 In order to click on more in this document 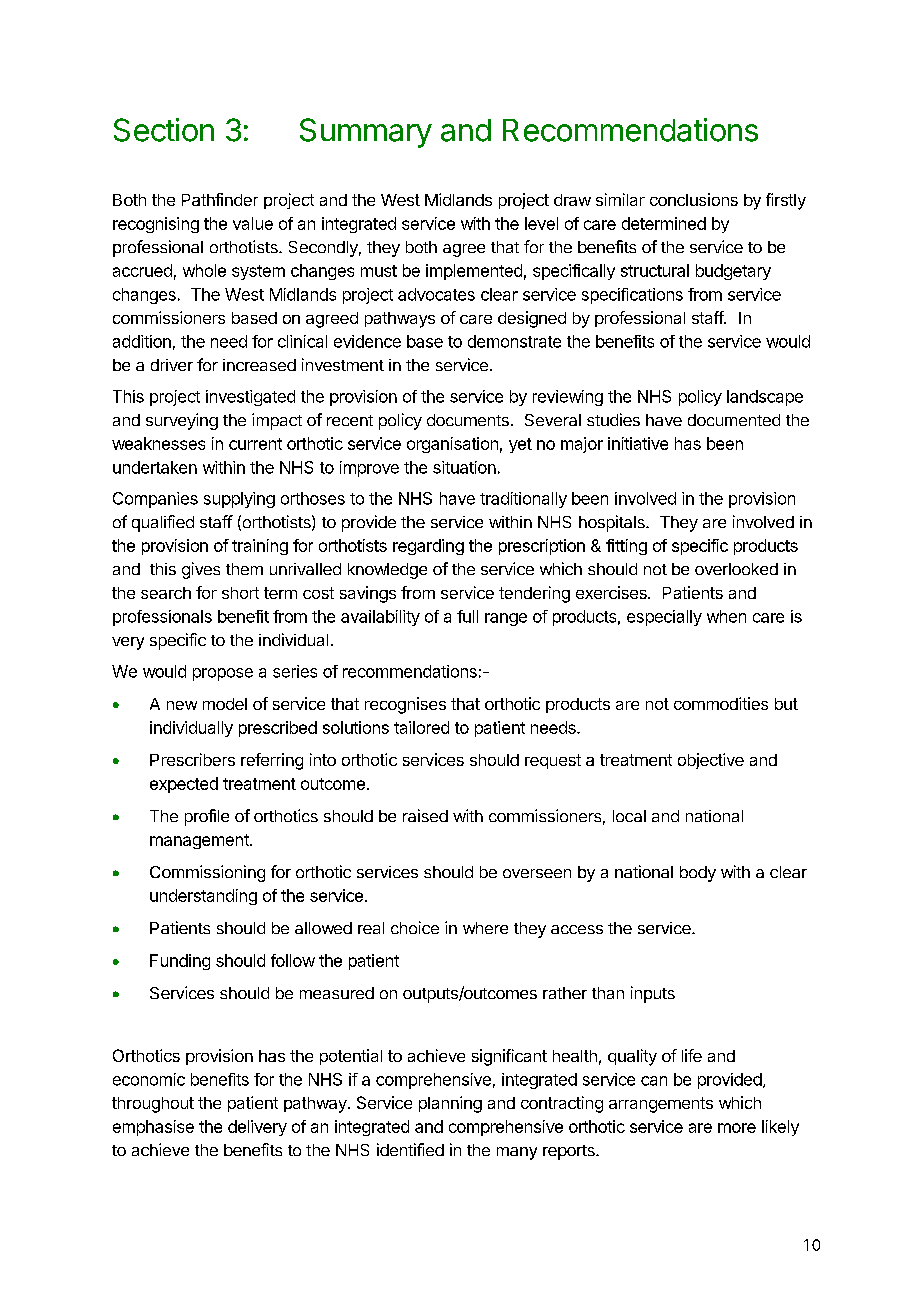, I will do `click(737, 1128)`.
